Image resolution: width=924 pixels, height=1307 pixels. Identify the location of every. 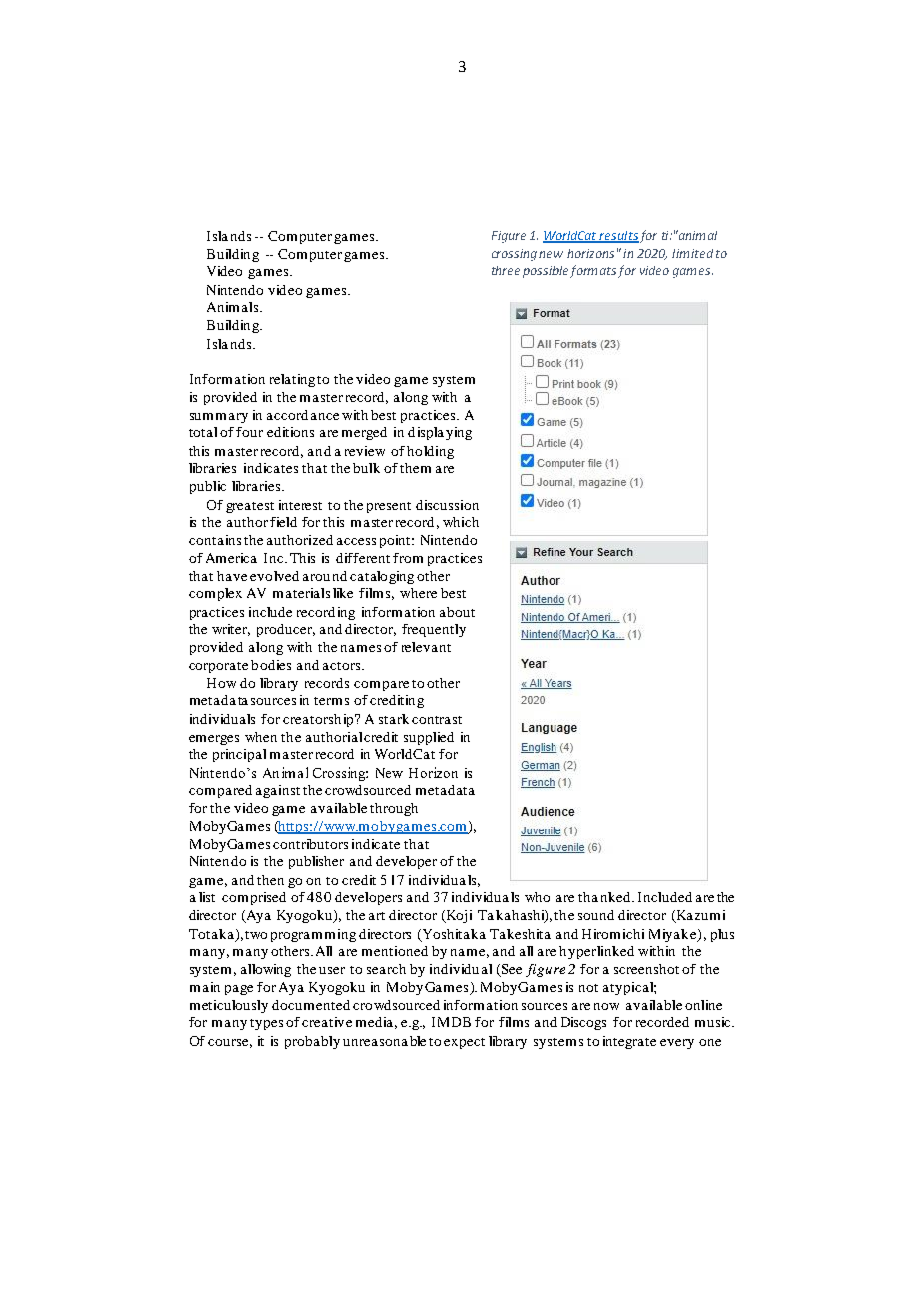
(677, 1044).
